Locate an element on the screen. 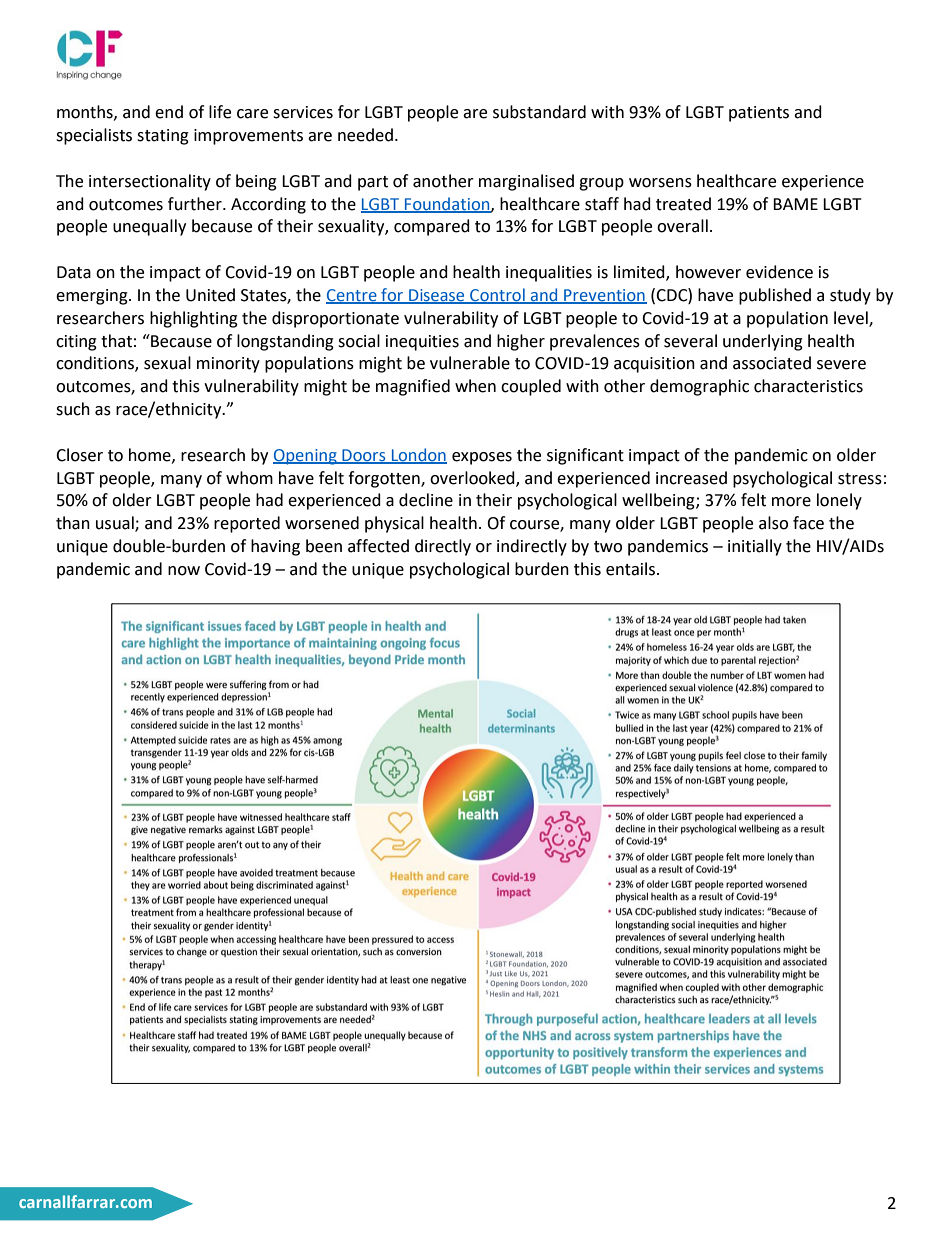  initially is located at coordinates (755, 547).
